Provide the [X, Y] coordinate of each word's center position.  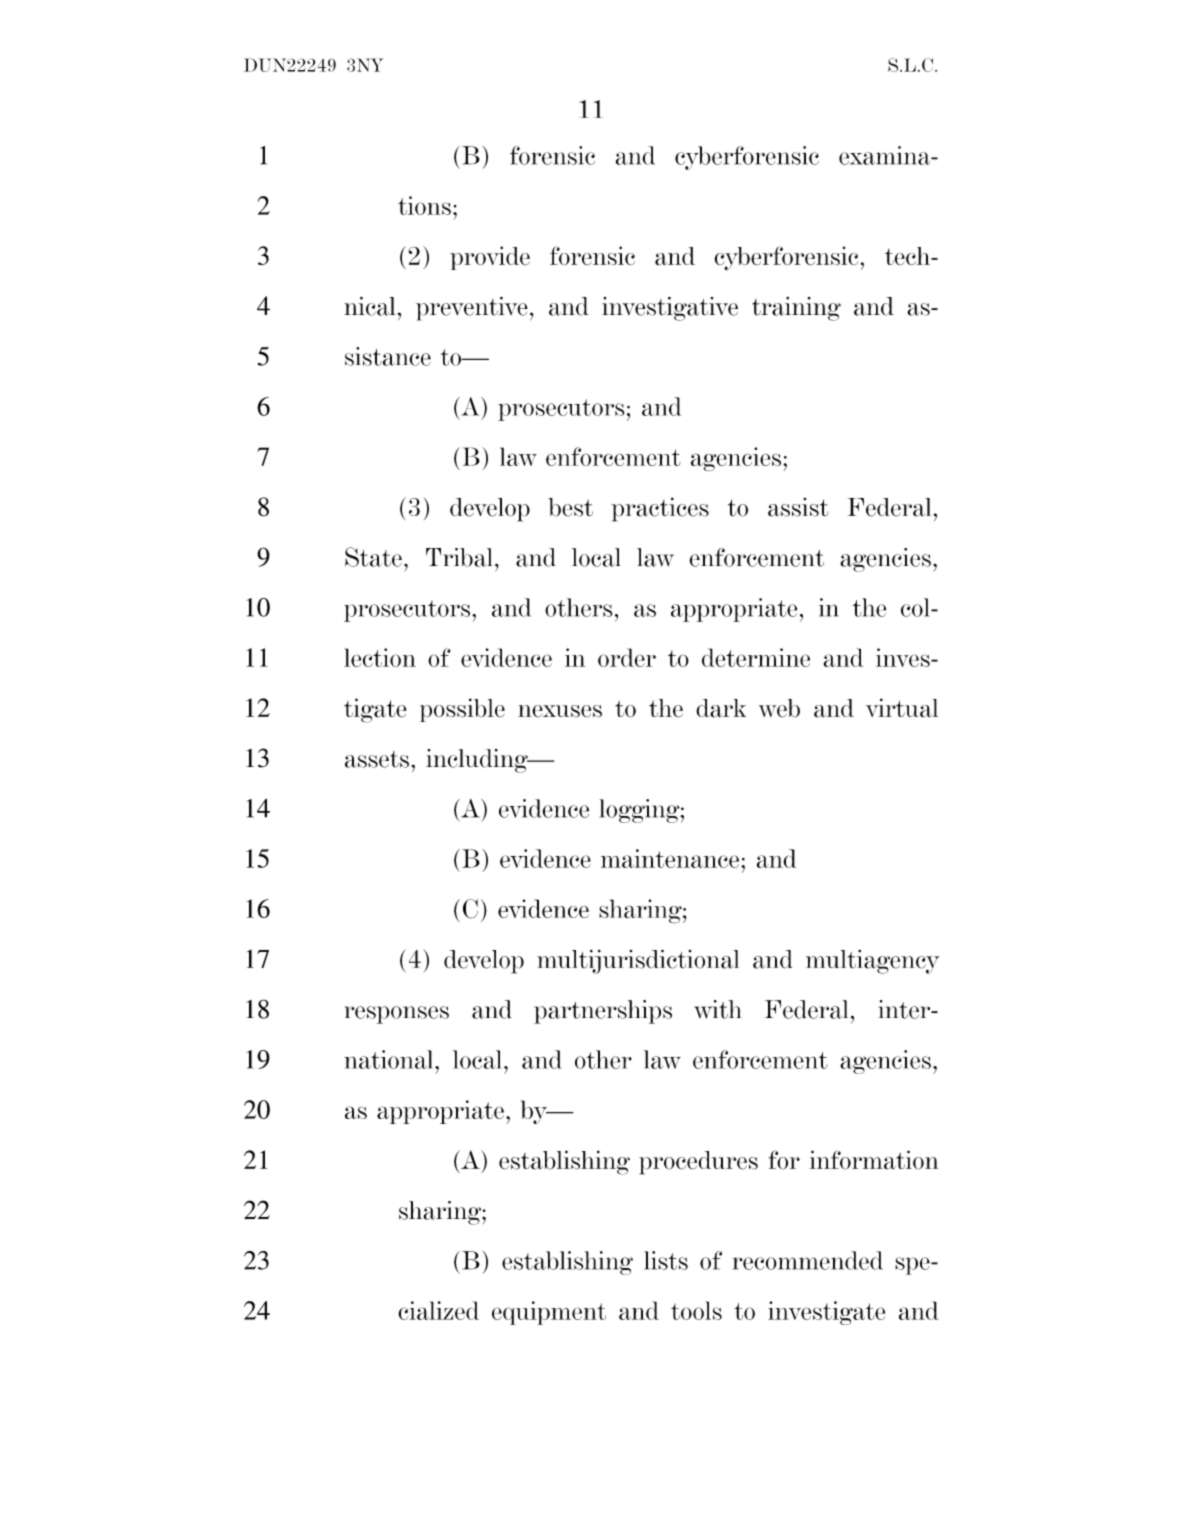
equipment [549, 1313]
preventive [472, 309]
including [478, 761]
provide [490, 258]
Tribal [459, 557]
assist [798, 507]
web [779, 708]
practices [660, 509]
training [796, 309]
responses [397, 1015]
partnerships [603, 1012]
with [718, 1009]
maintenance [670, 858]
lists [666, 1260]
